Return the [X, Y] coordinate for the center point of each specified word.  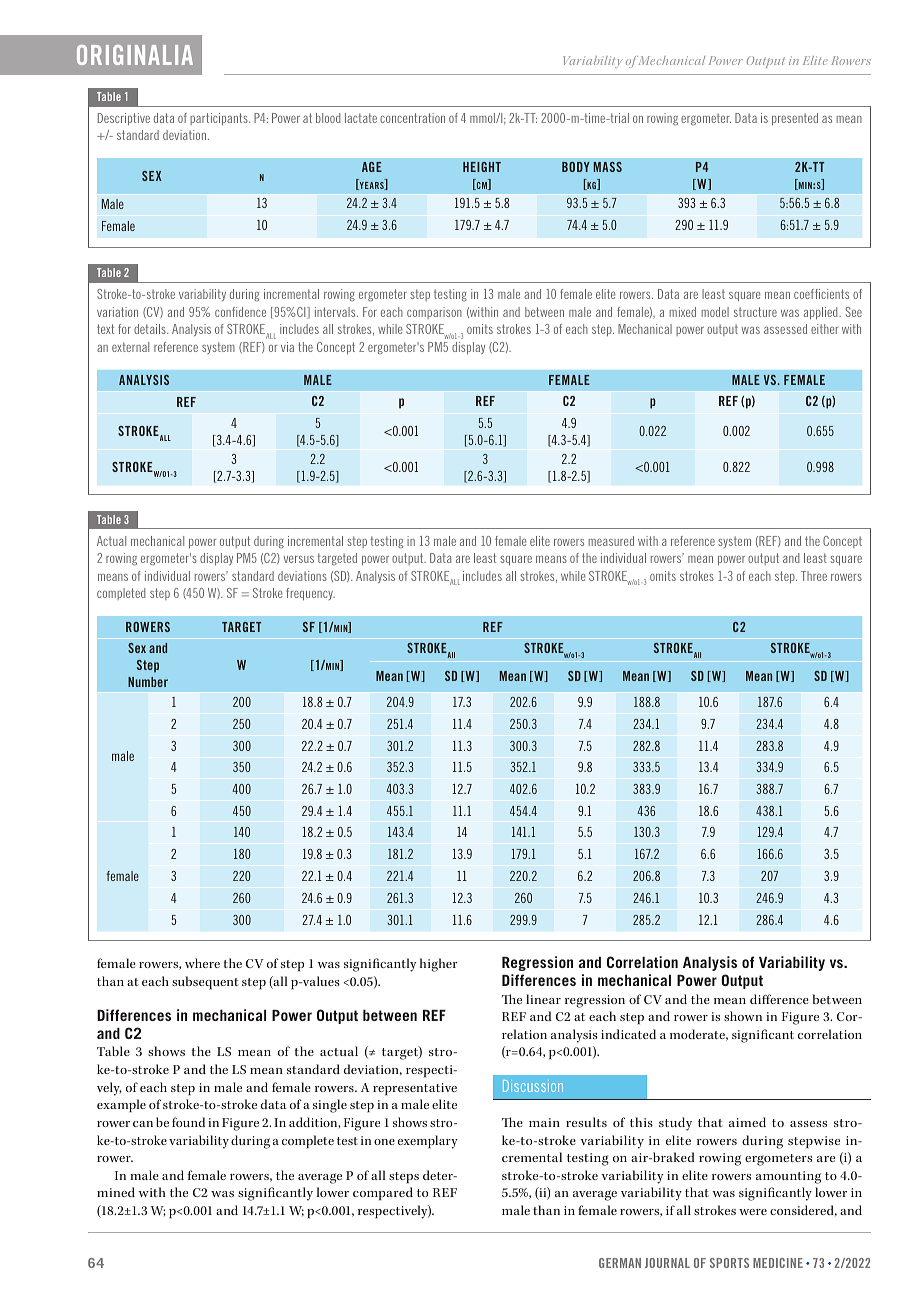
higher [439, 965]
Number [148, 682]
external [130, 347]
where [202, 963]
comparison [434, 313]
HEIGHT [482, 167]
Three [814, 576]
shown [743, 1016]
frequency [310, 594]
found [188, 1122]
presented [795, 119]
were [753, 1212]
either [824, 329]
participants [220, 119]
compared [383, 1193]
